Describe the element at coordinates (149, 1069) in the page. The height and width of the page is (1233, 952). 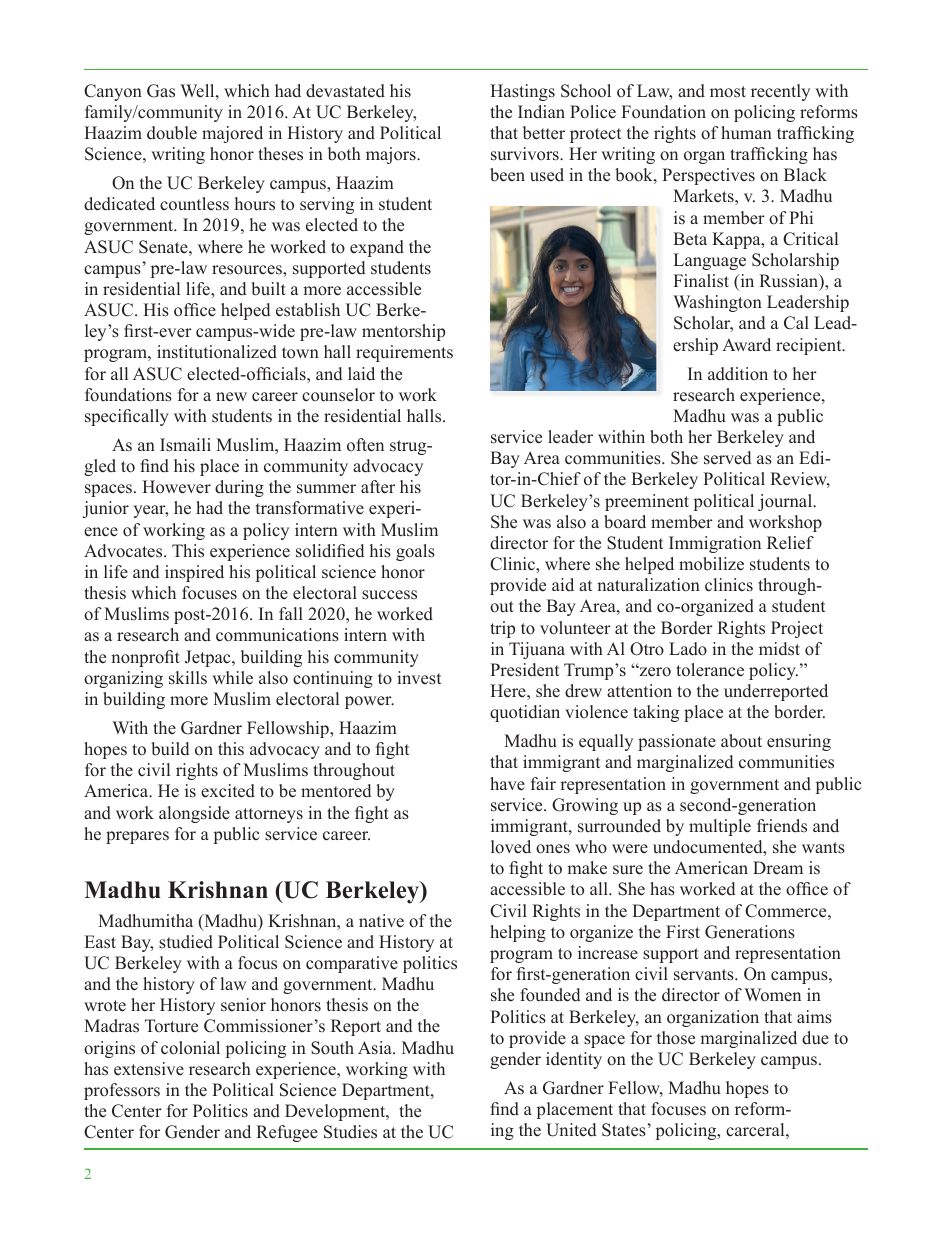
I see `extensive` at that location.
